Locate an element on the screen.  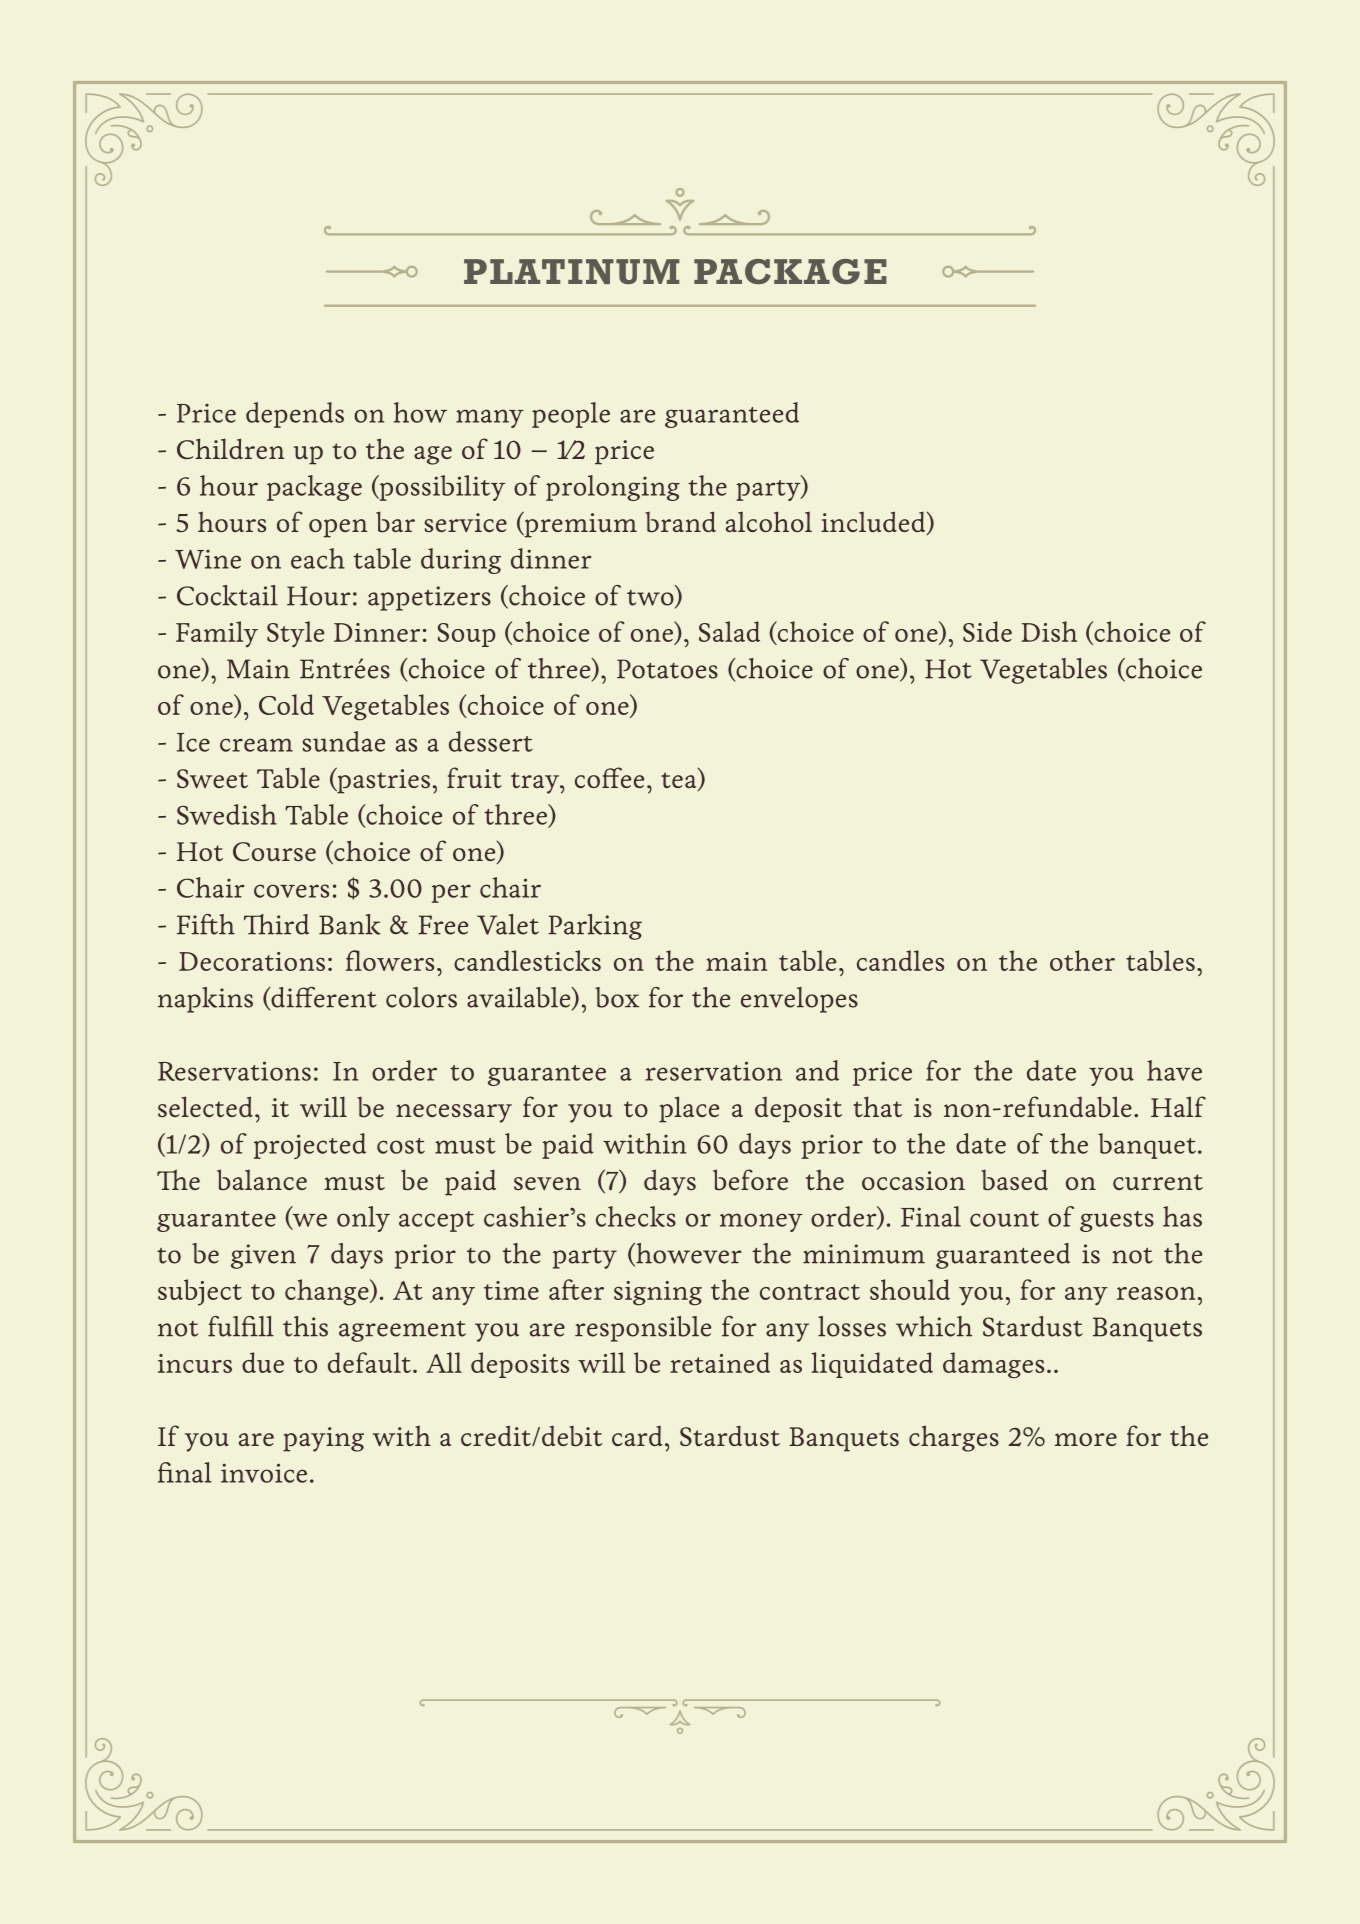
more is located at coordinates (1086, 1439).
